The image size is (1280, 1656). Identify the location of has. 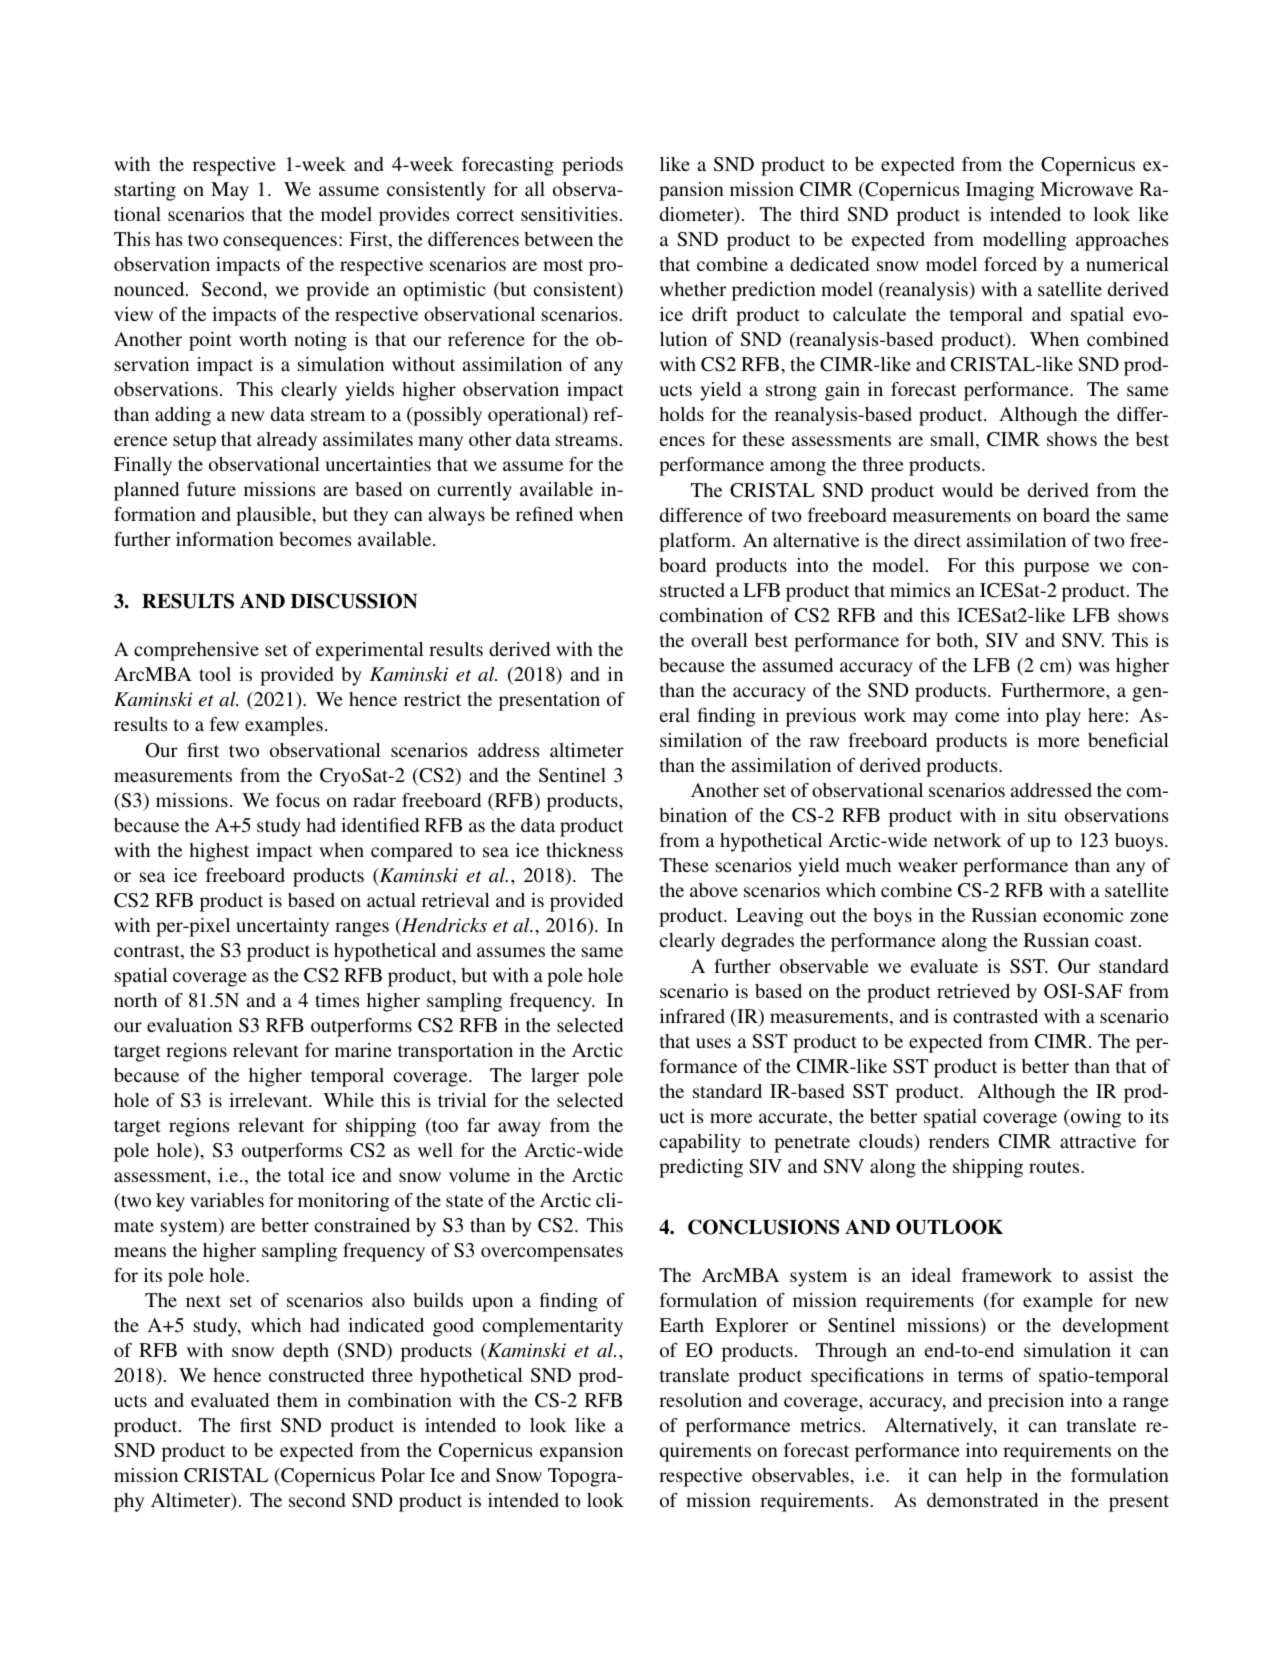
(168, 239).
